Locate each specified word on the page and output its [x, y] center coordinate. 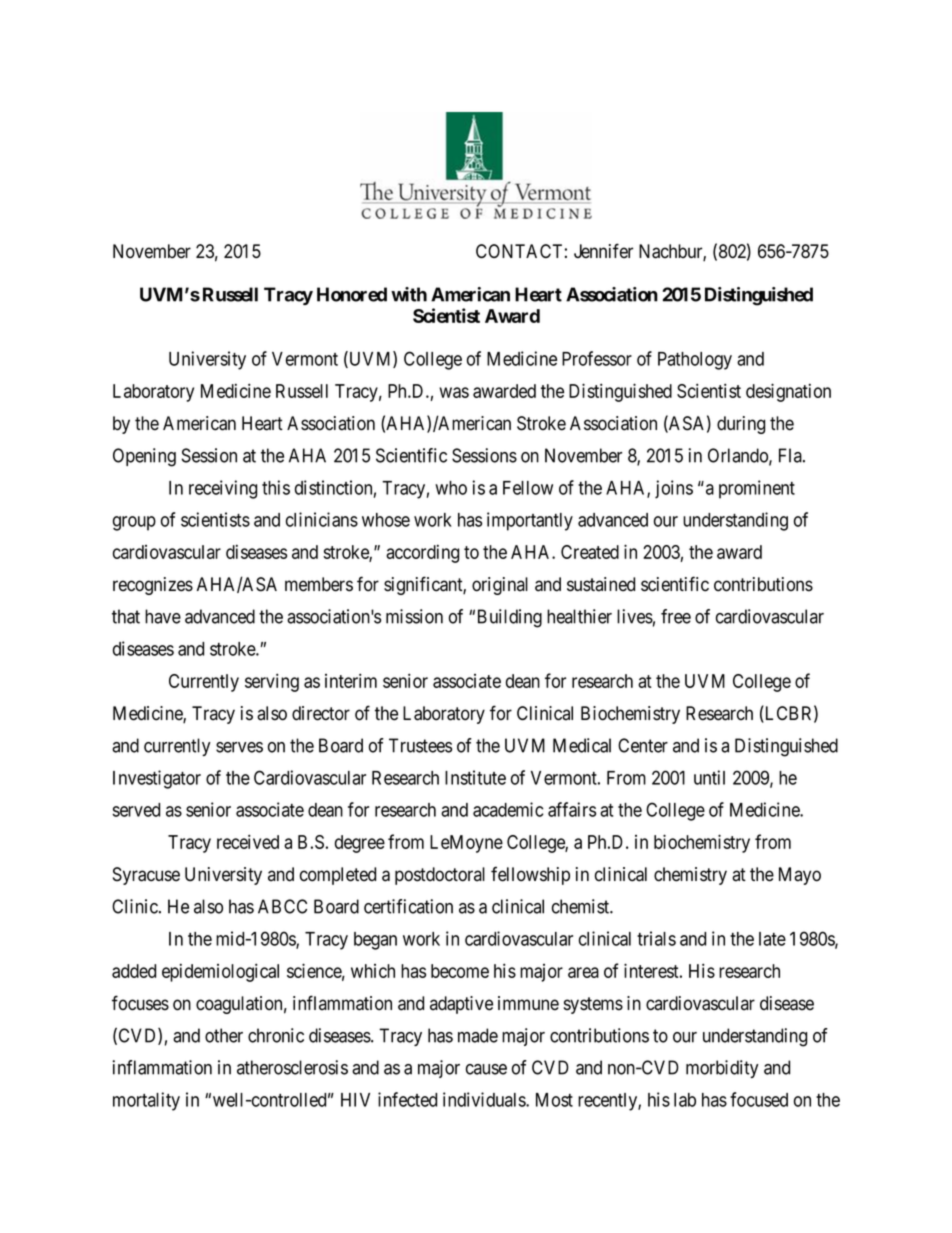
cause [486, 1069]
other [224, 1035]
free [676, 616]
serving [272, 682]
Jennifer [603, 251]
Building [510, 618]
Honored [352, 294]
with [409, 294]
